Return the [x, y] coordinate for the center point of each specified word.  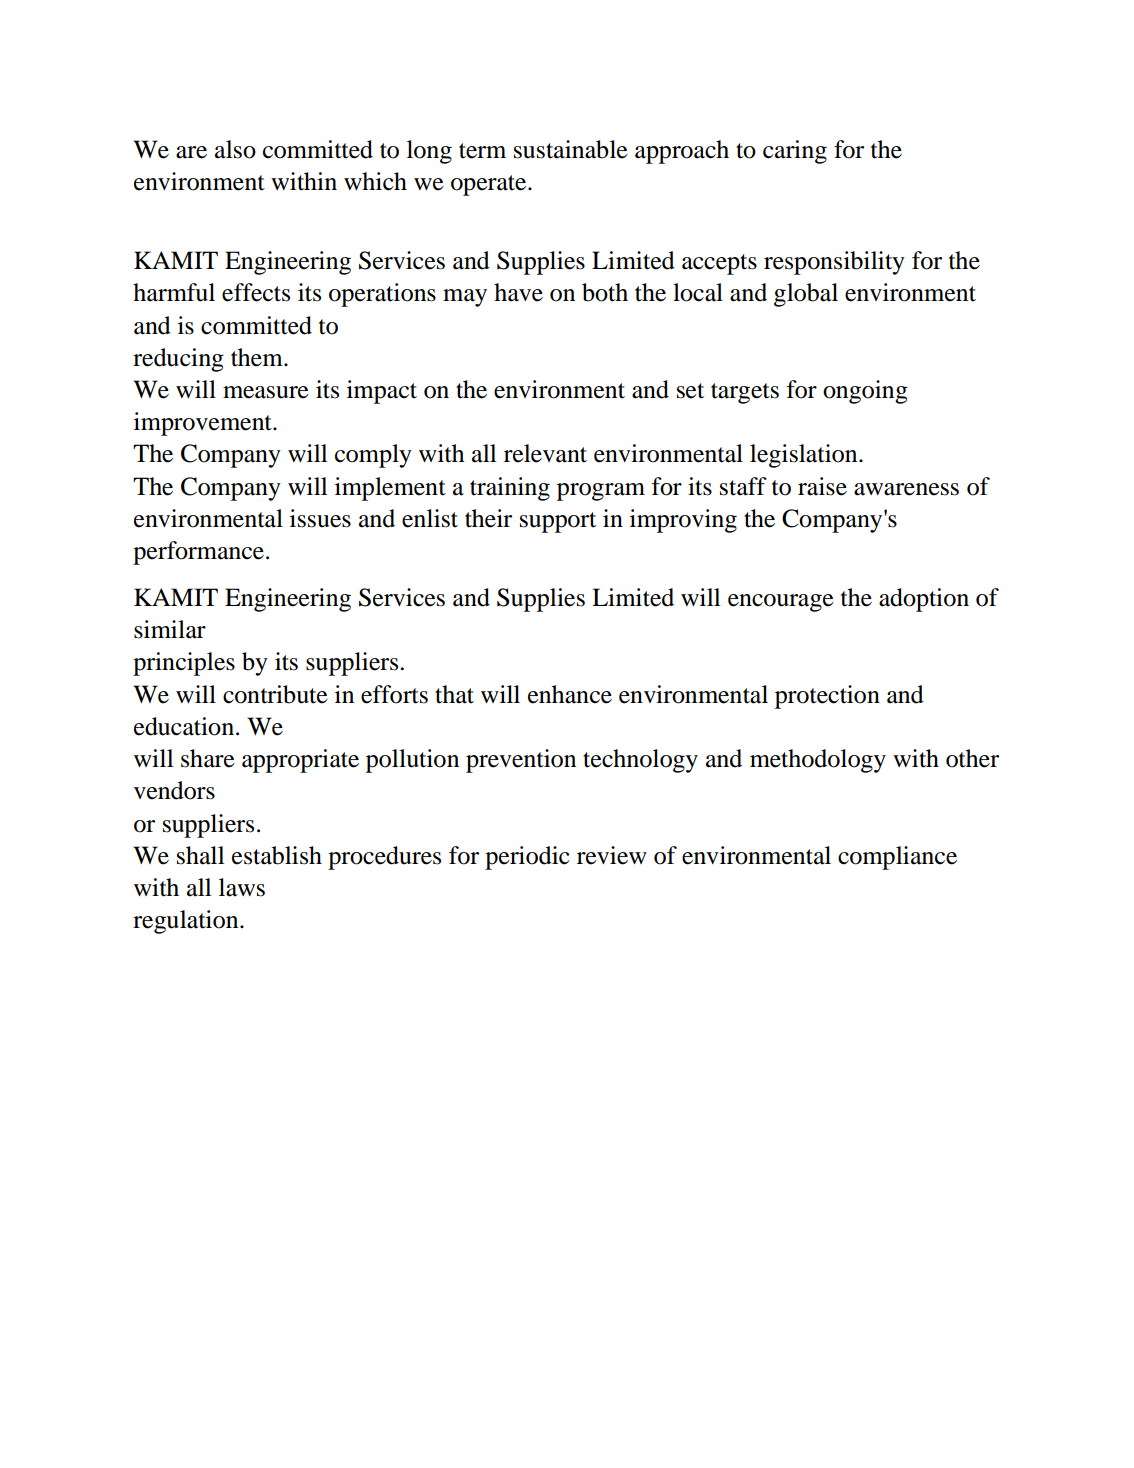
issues [320, 518]
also [235, 149]
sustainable [571, 149]
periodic [527, 858]
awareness [906, 489]
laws [242, 887]
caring [795, 152]
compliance [897, 858]
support [558, 522]
